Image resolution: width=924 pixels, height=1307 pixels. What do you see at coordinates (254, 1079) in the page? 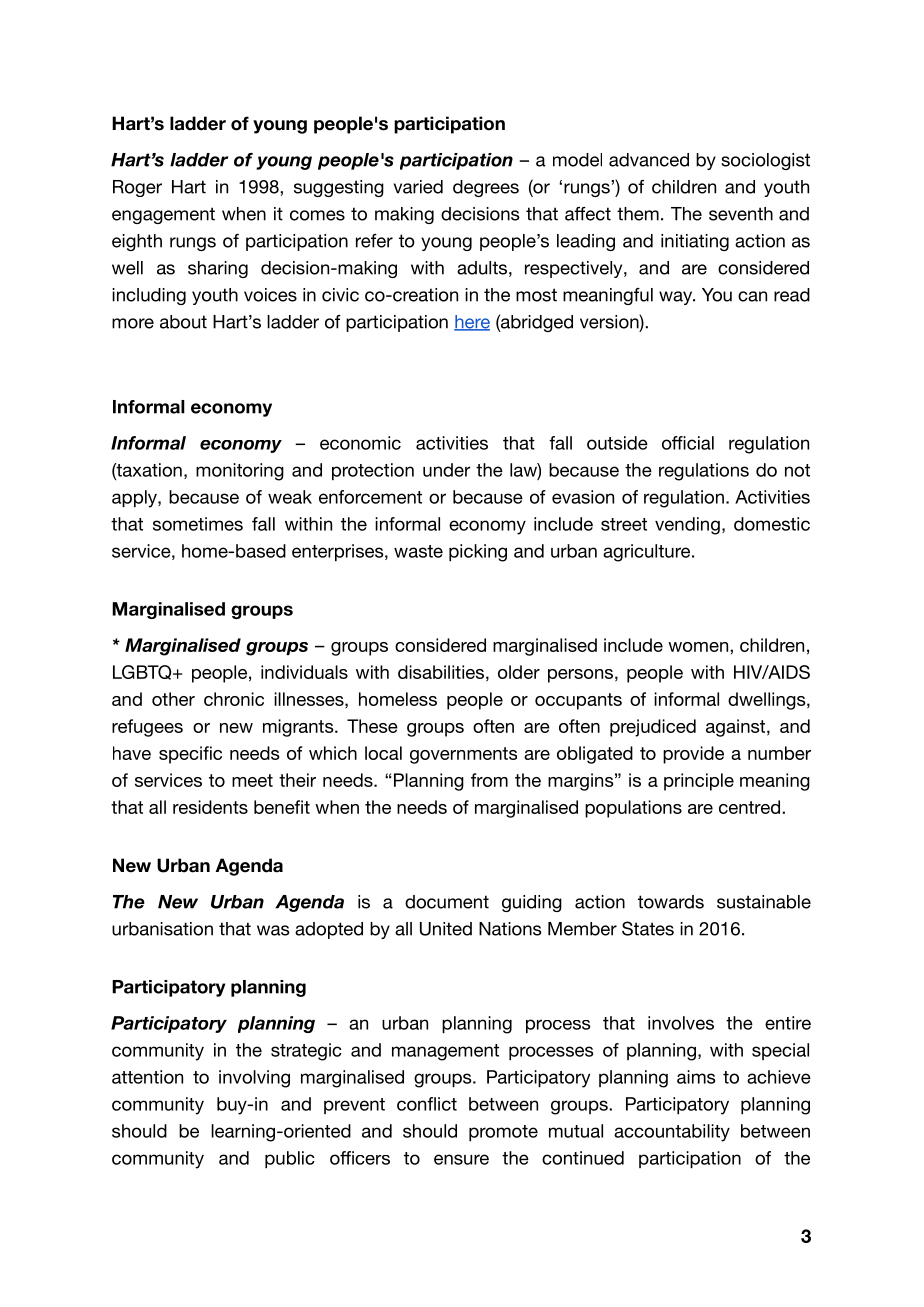
I see `involving` at bounding box center [254, 1079].
